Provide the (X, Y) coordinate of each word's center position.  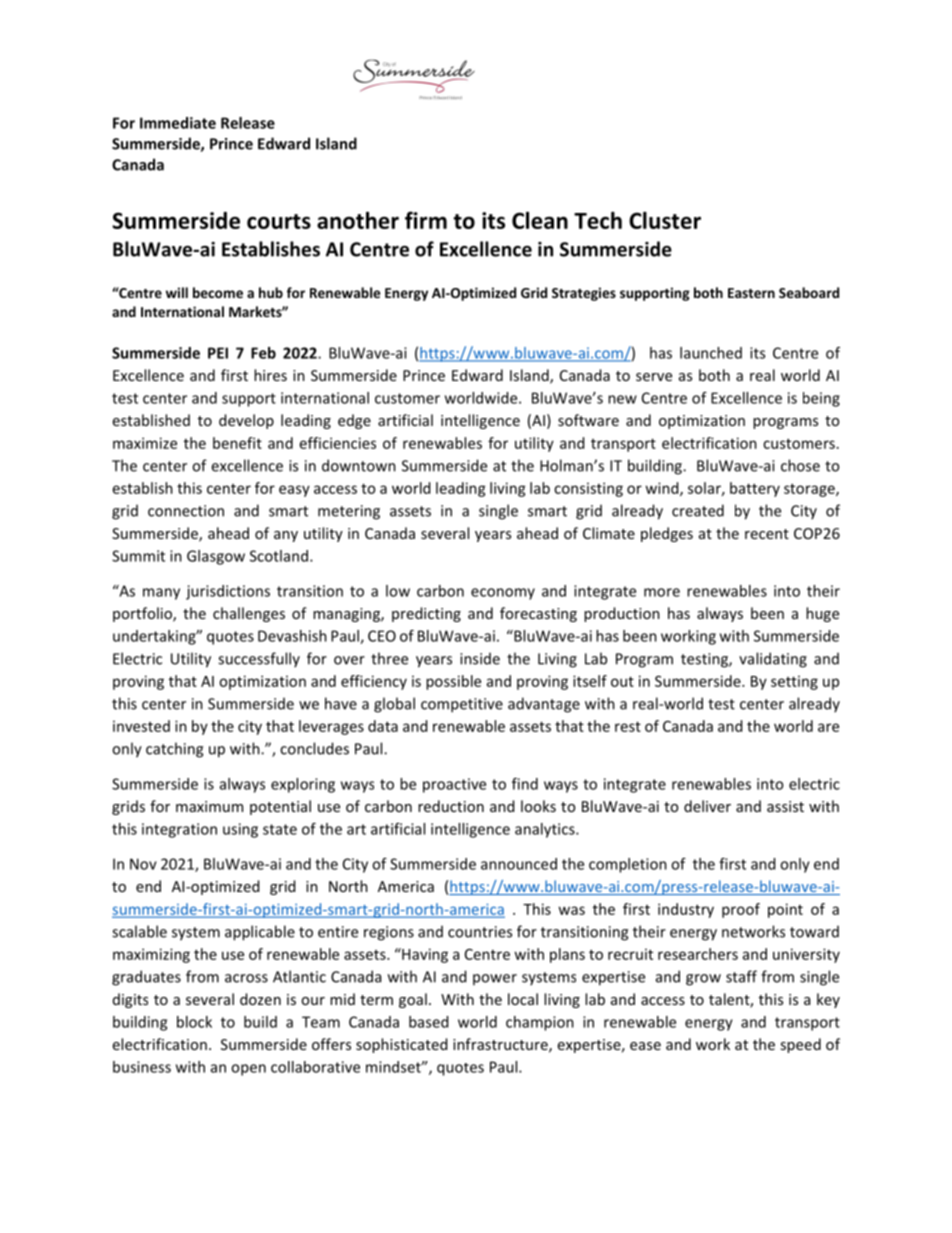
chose (800, 465)
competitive (462, 705)
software (588, 420)
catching (174, 750)
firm (426, 220)
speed (800, 1045)
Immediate (178, 123)
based (428, 1022)
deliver (707, 806)
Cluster (665, 220)
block (194, 1022)
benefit (237, 443)
